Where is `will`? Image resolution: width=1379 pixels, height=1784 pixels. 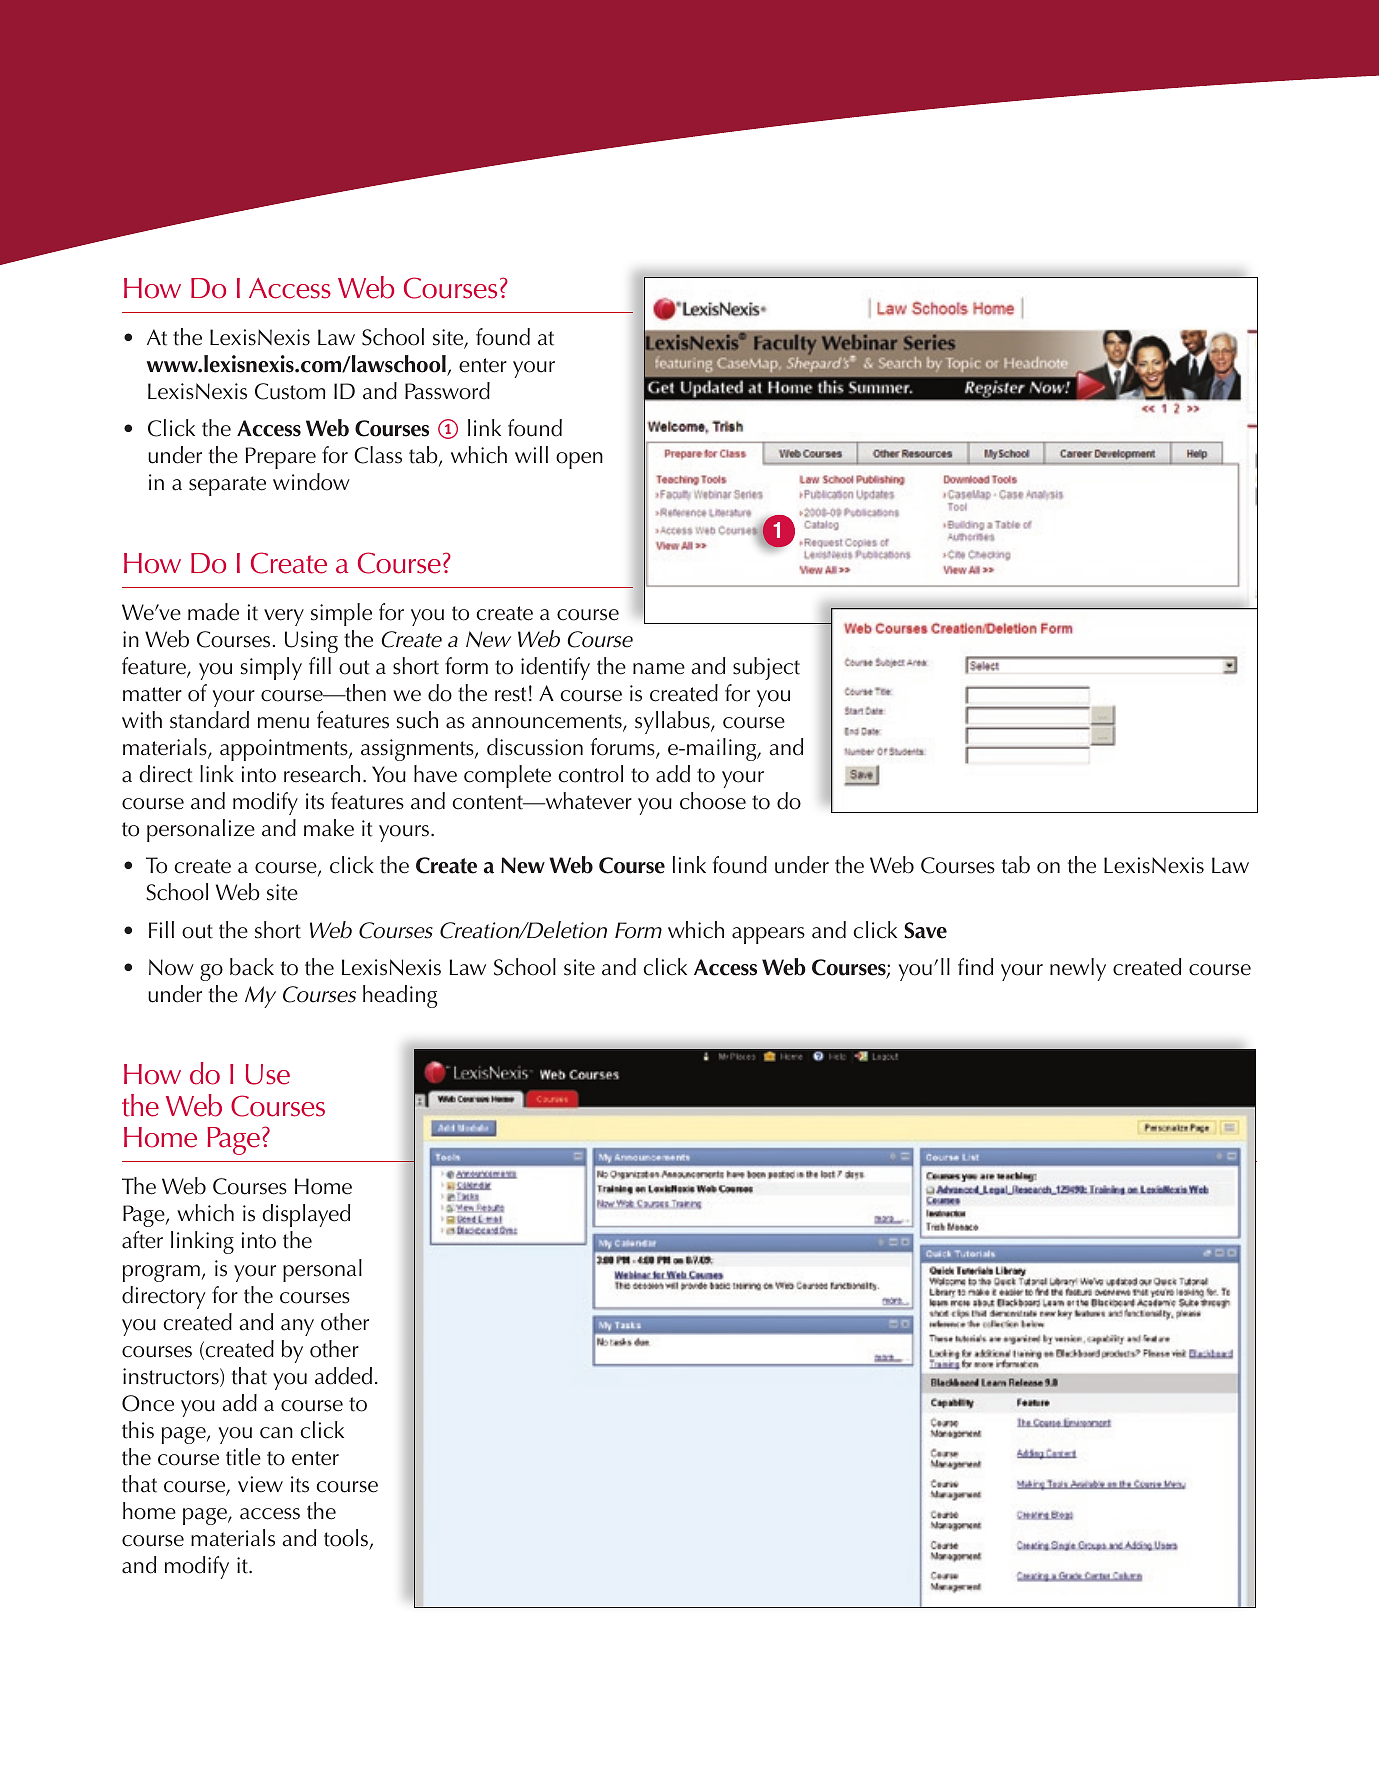
will is located at coordinates (531, 454).
